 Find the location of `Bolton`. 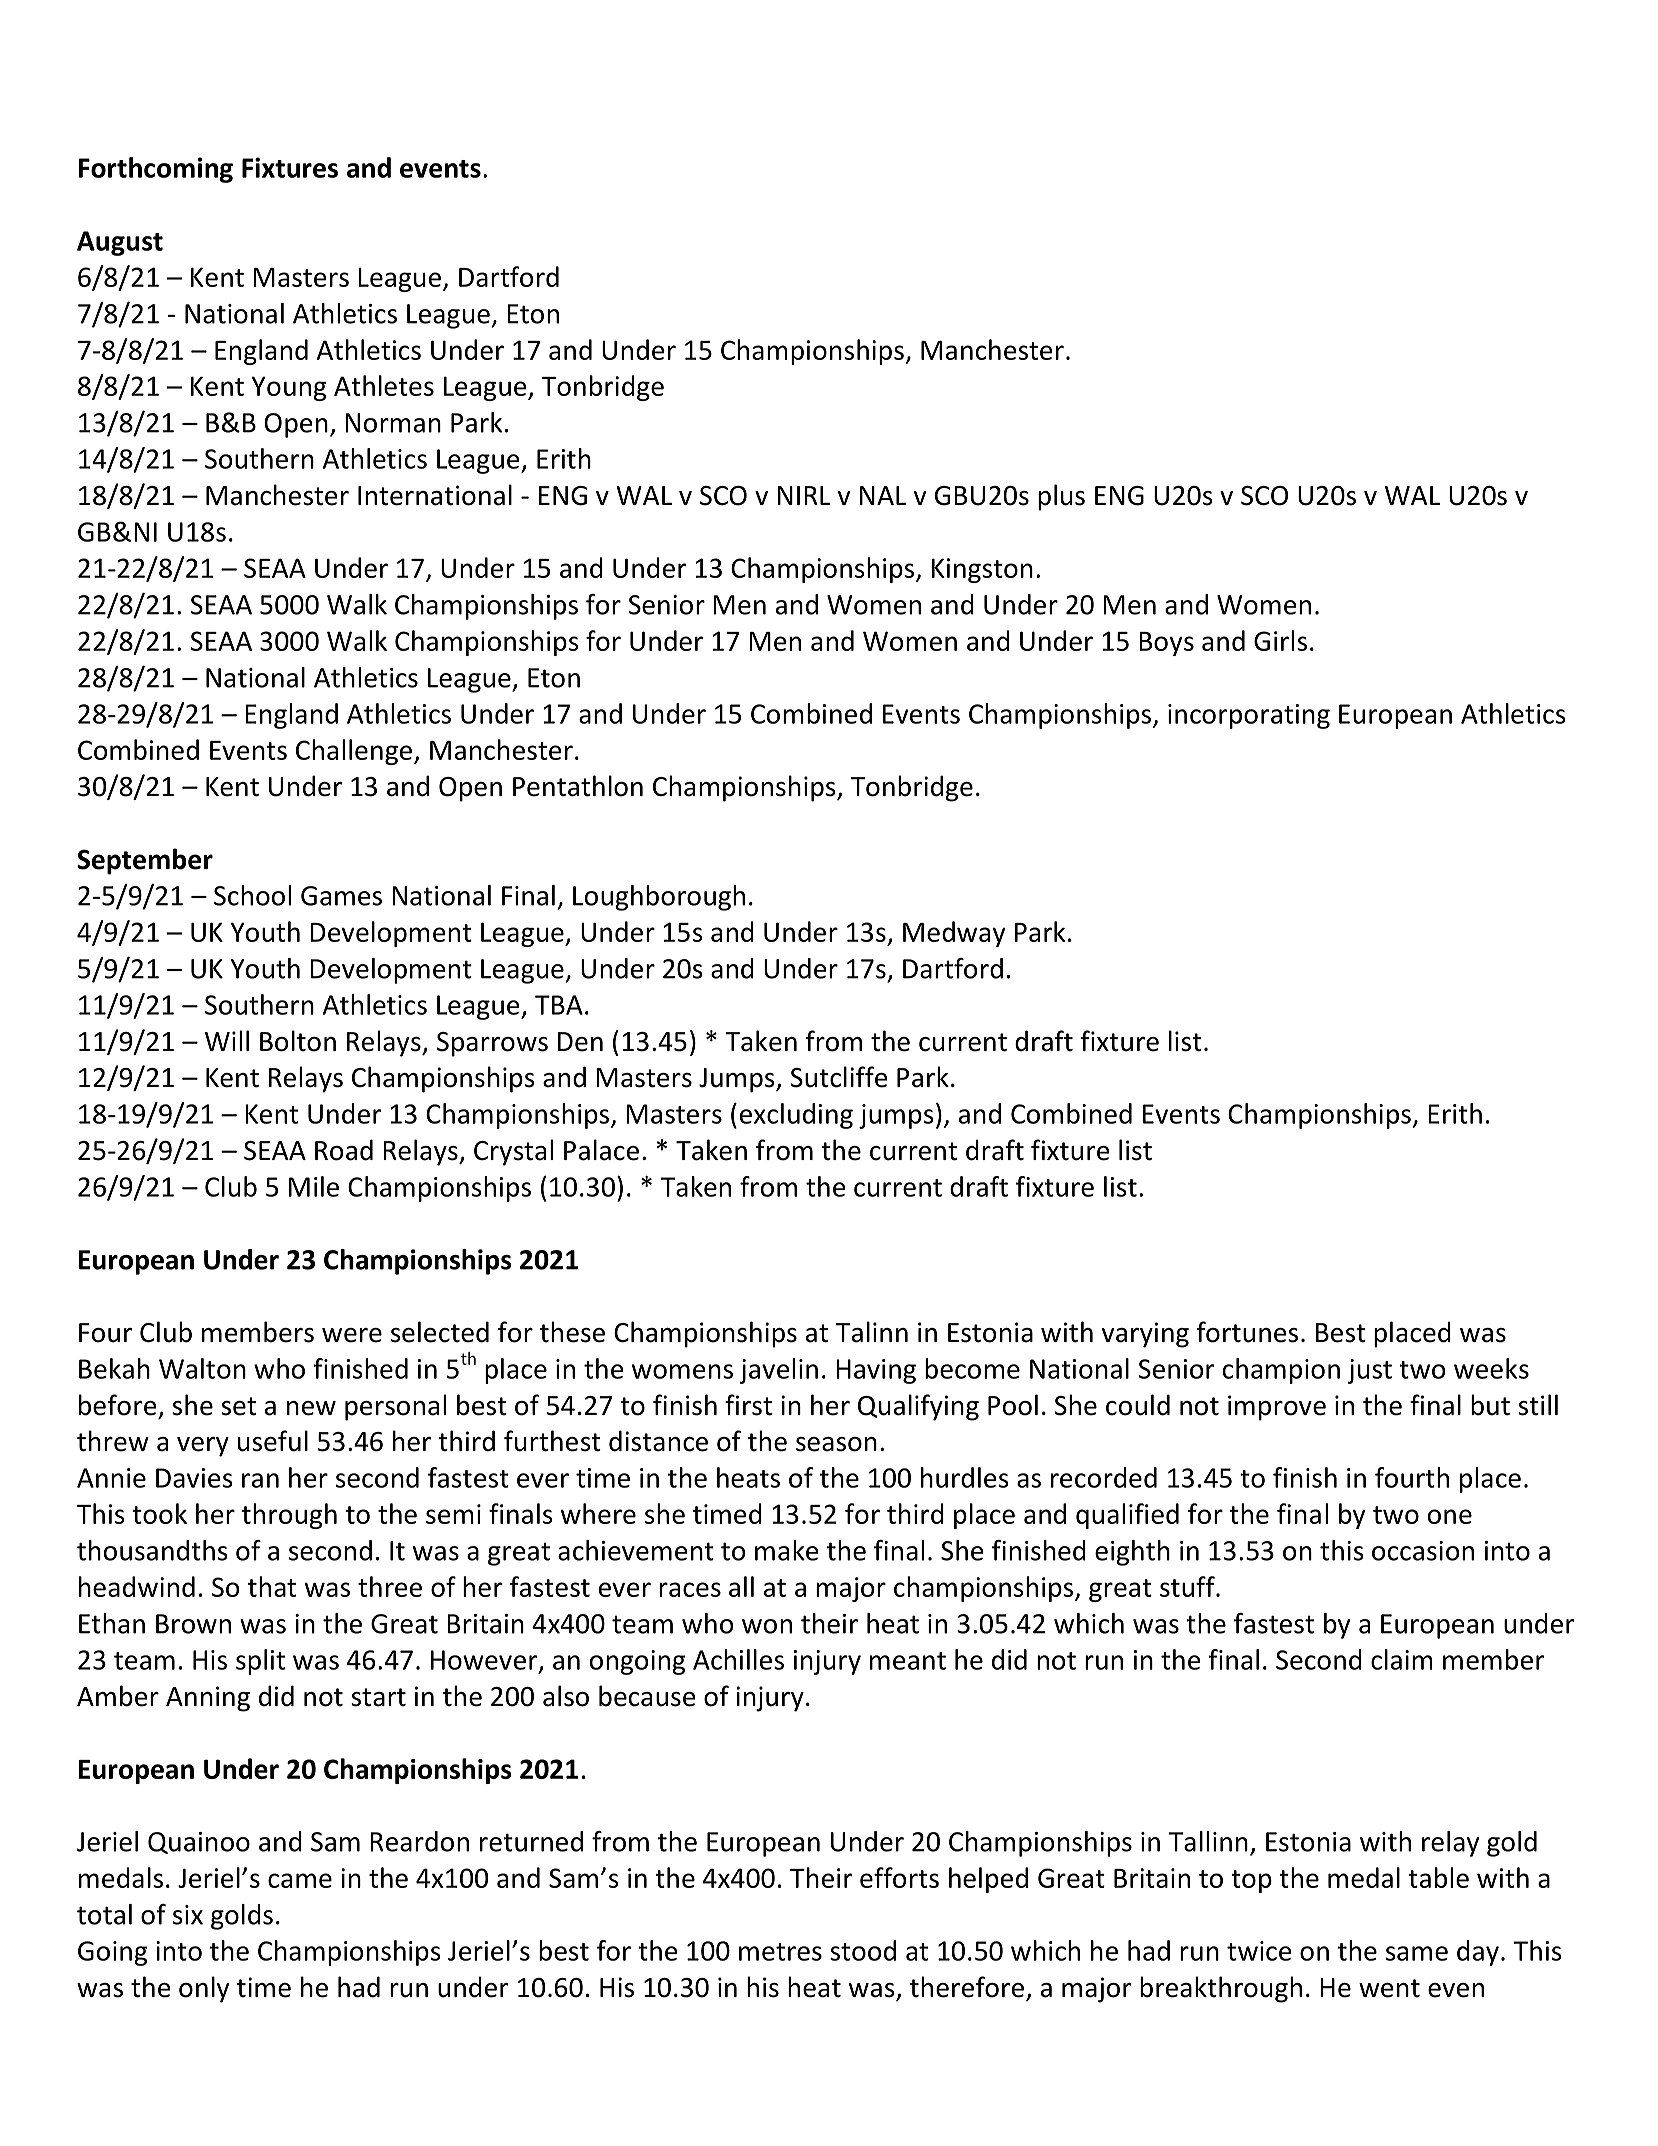

Bolton is located at coordinates (298, 1041).
